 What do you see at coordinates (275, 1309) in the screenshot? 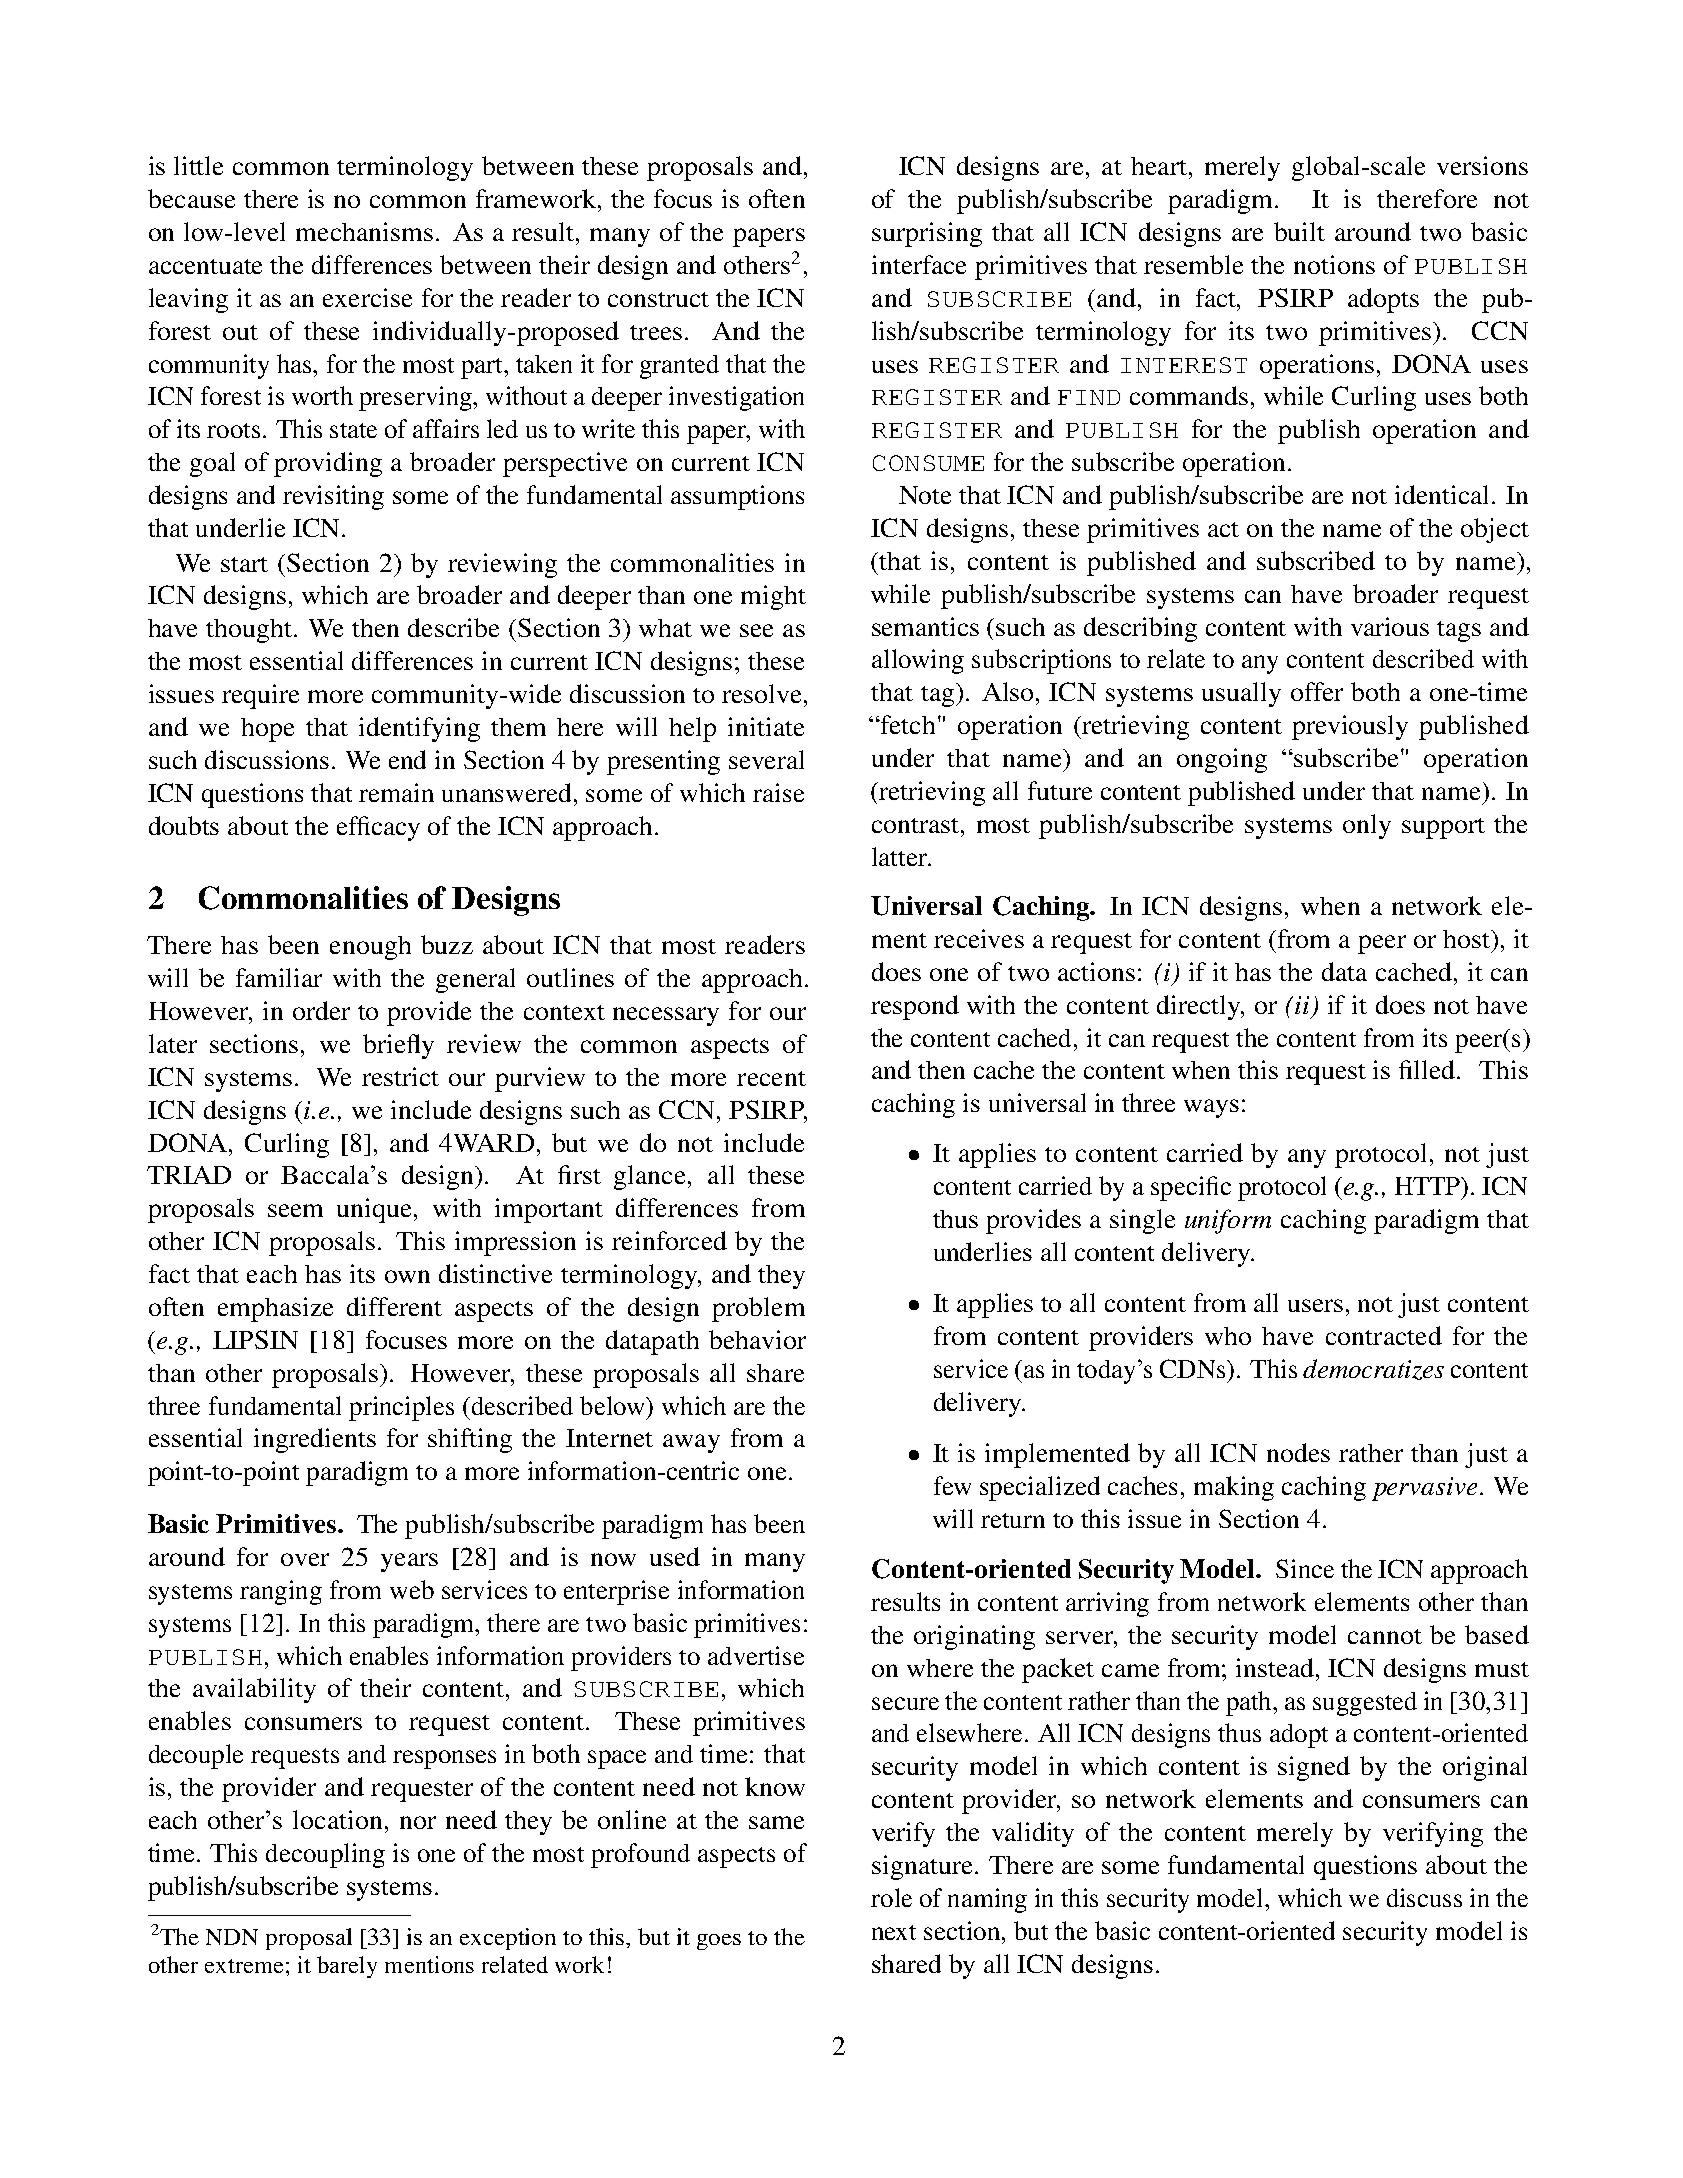
I see `emphasize` at bounding box center [275, 1309].
